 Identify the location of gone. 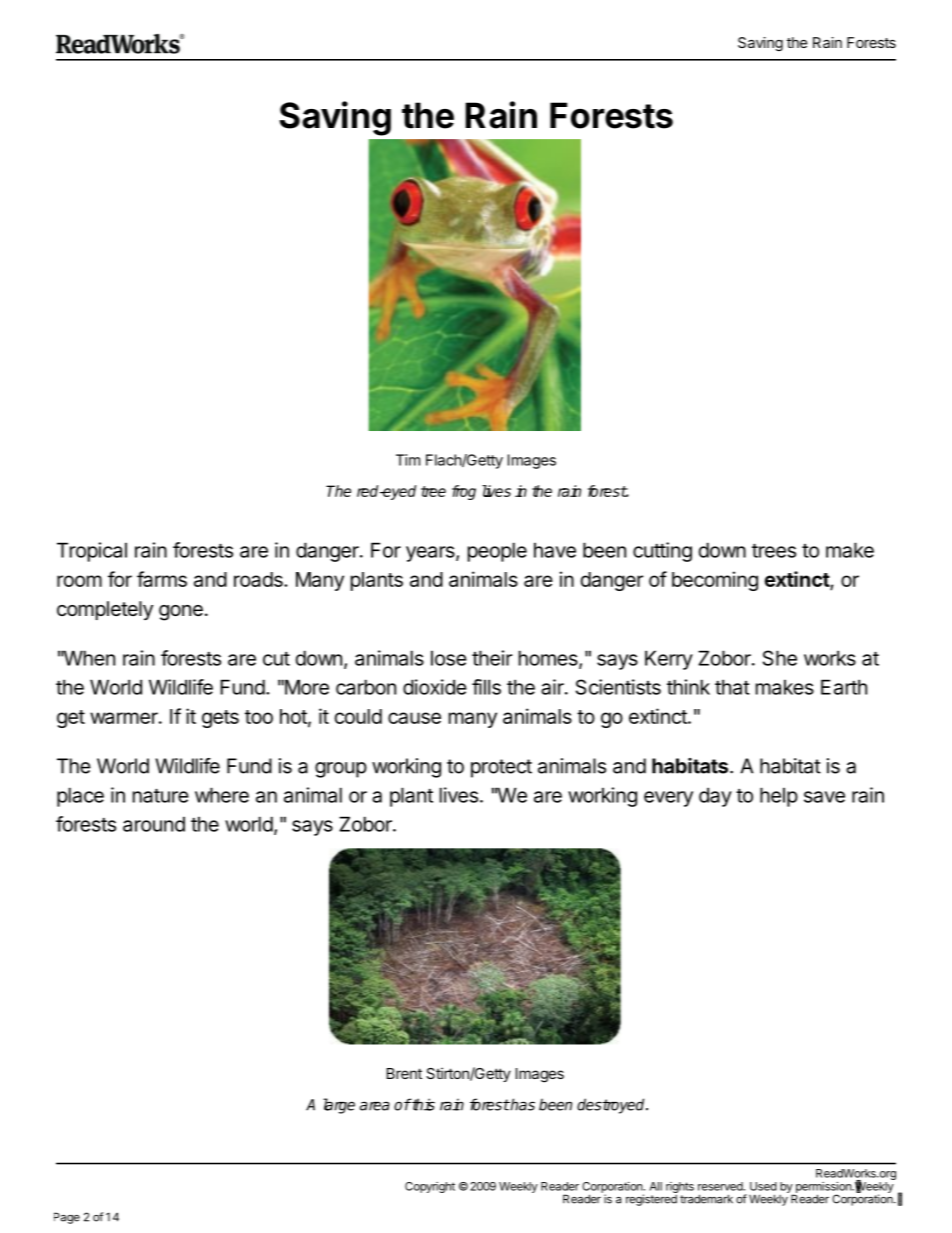
(181, 613).
